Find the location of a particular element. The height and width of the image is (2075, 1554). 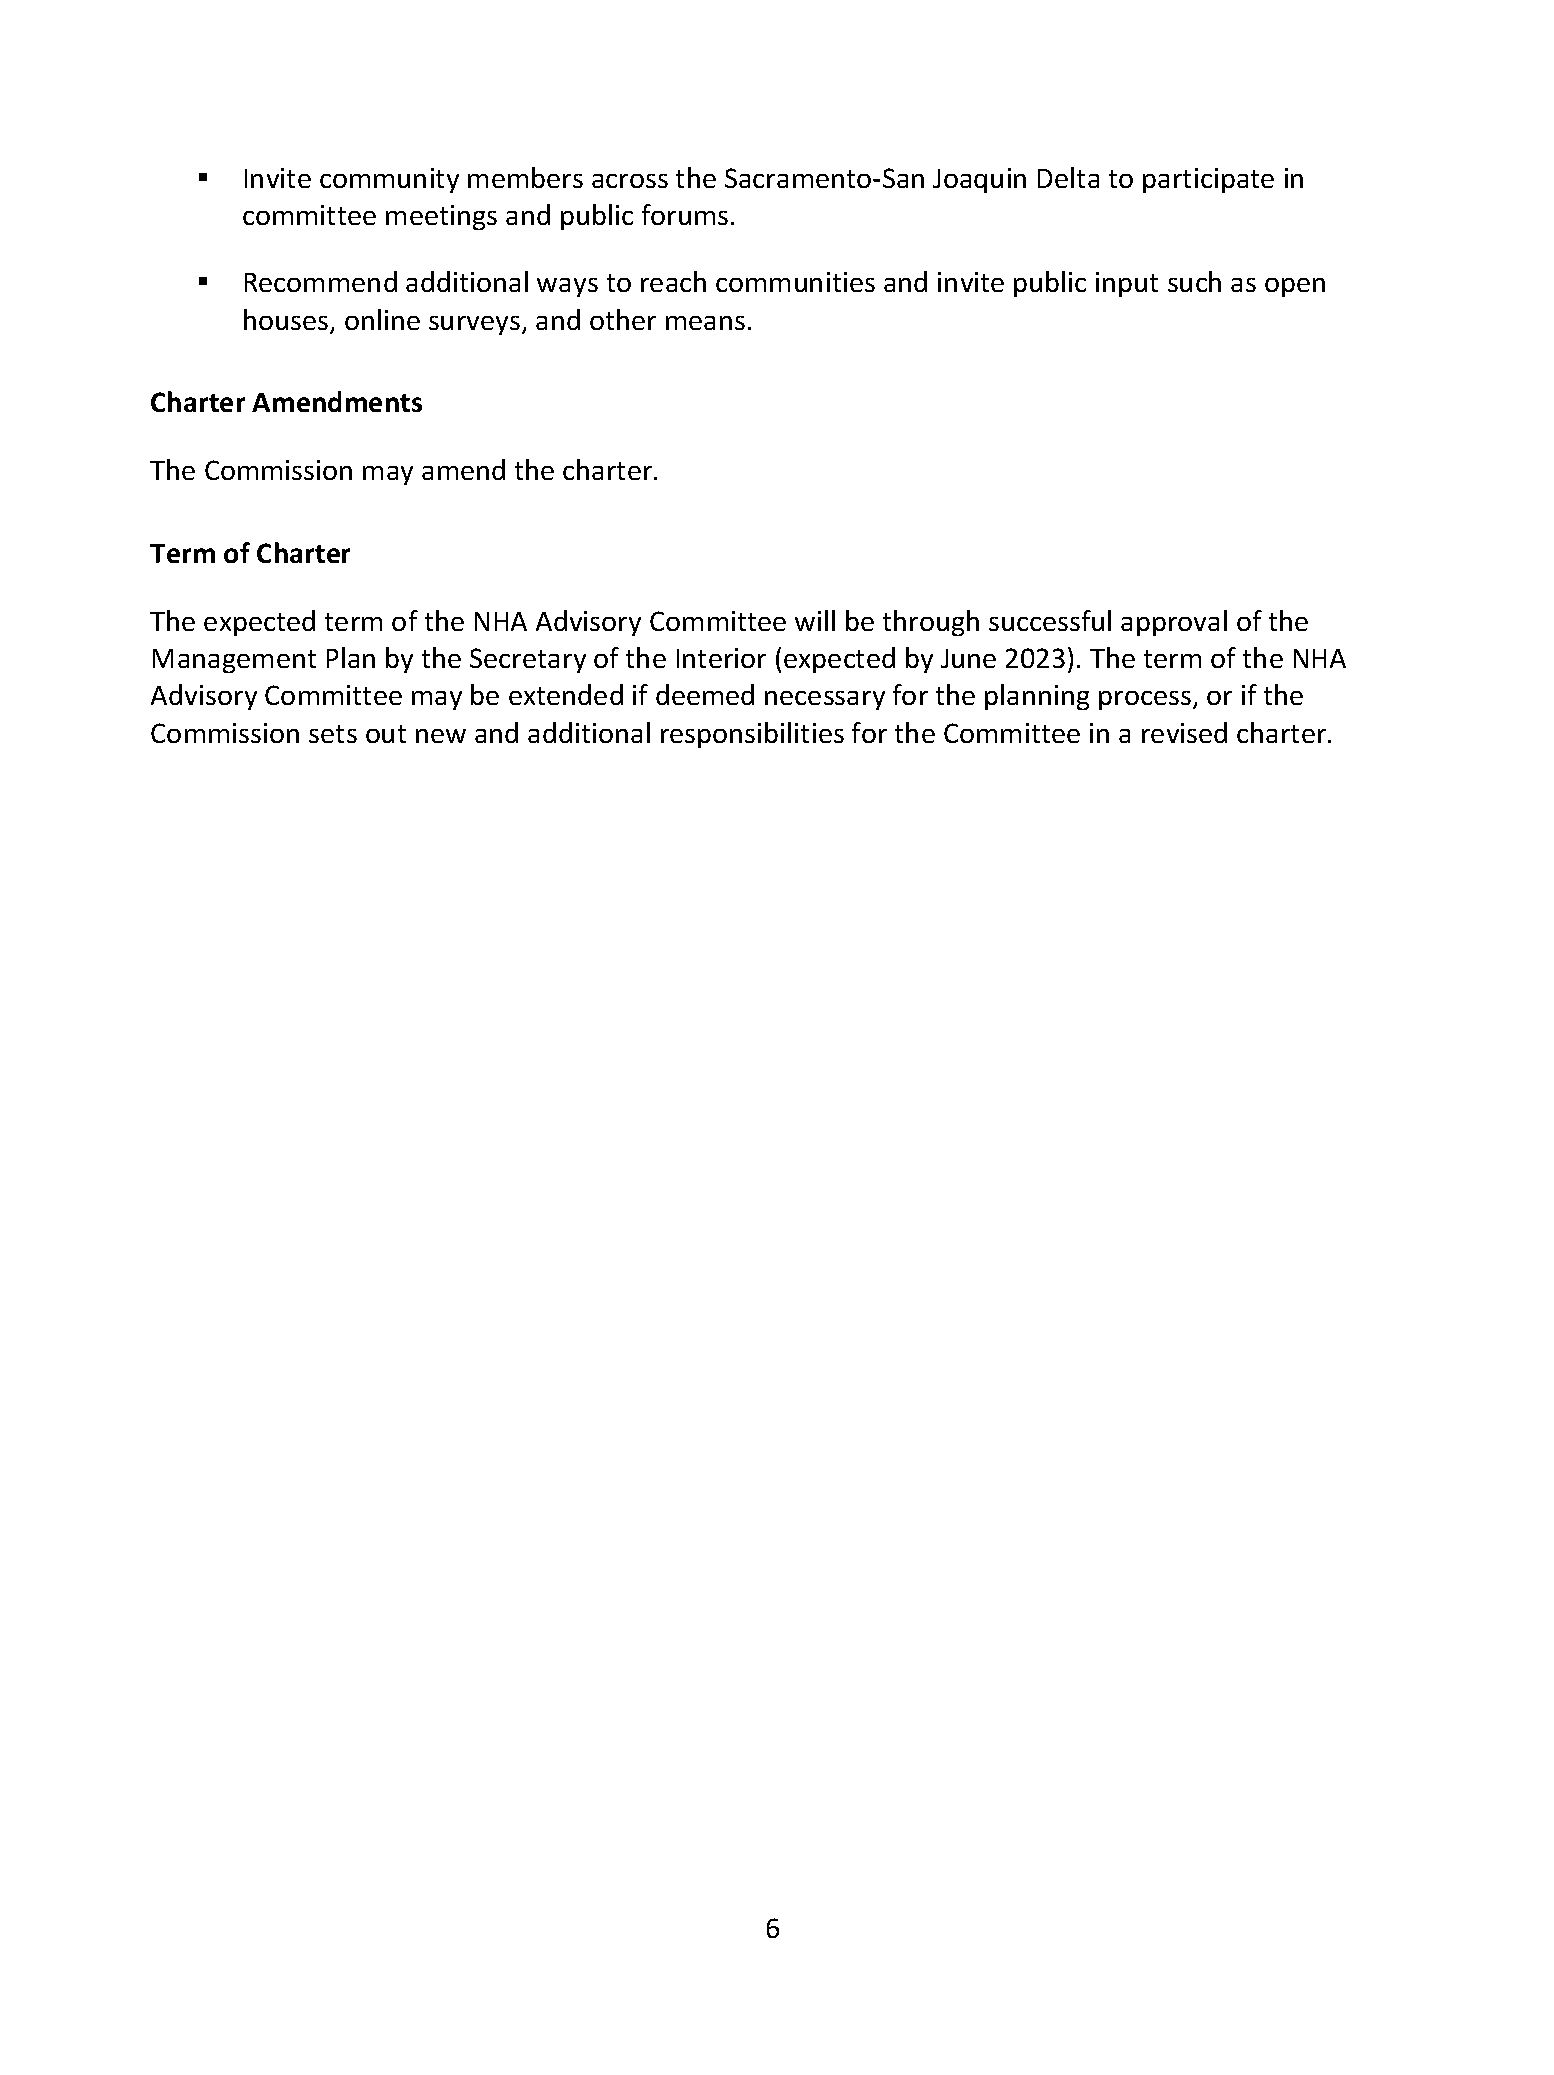

forums is located at coordinates (685, 214).
